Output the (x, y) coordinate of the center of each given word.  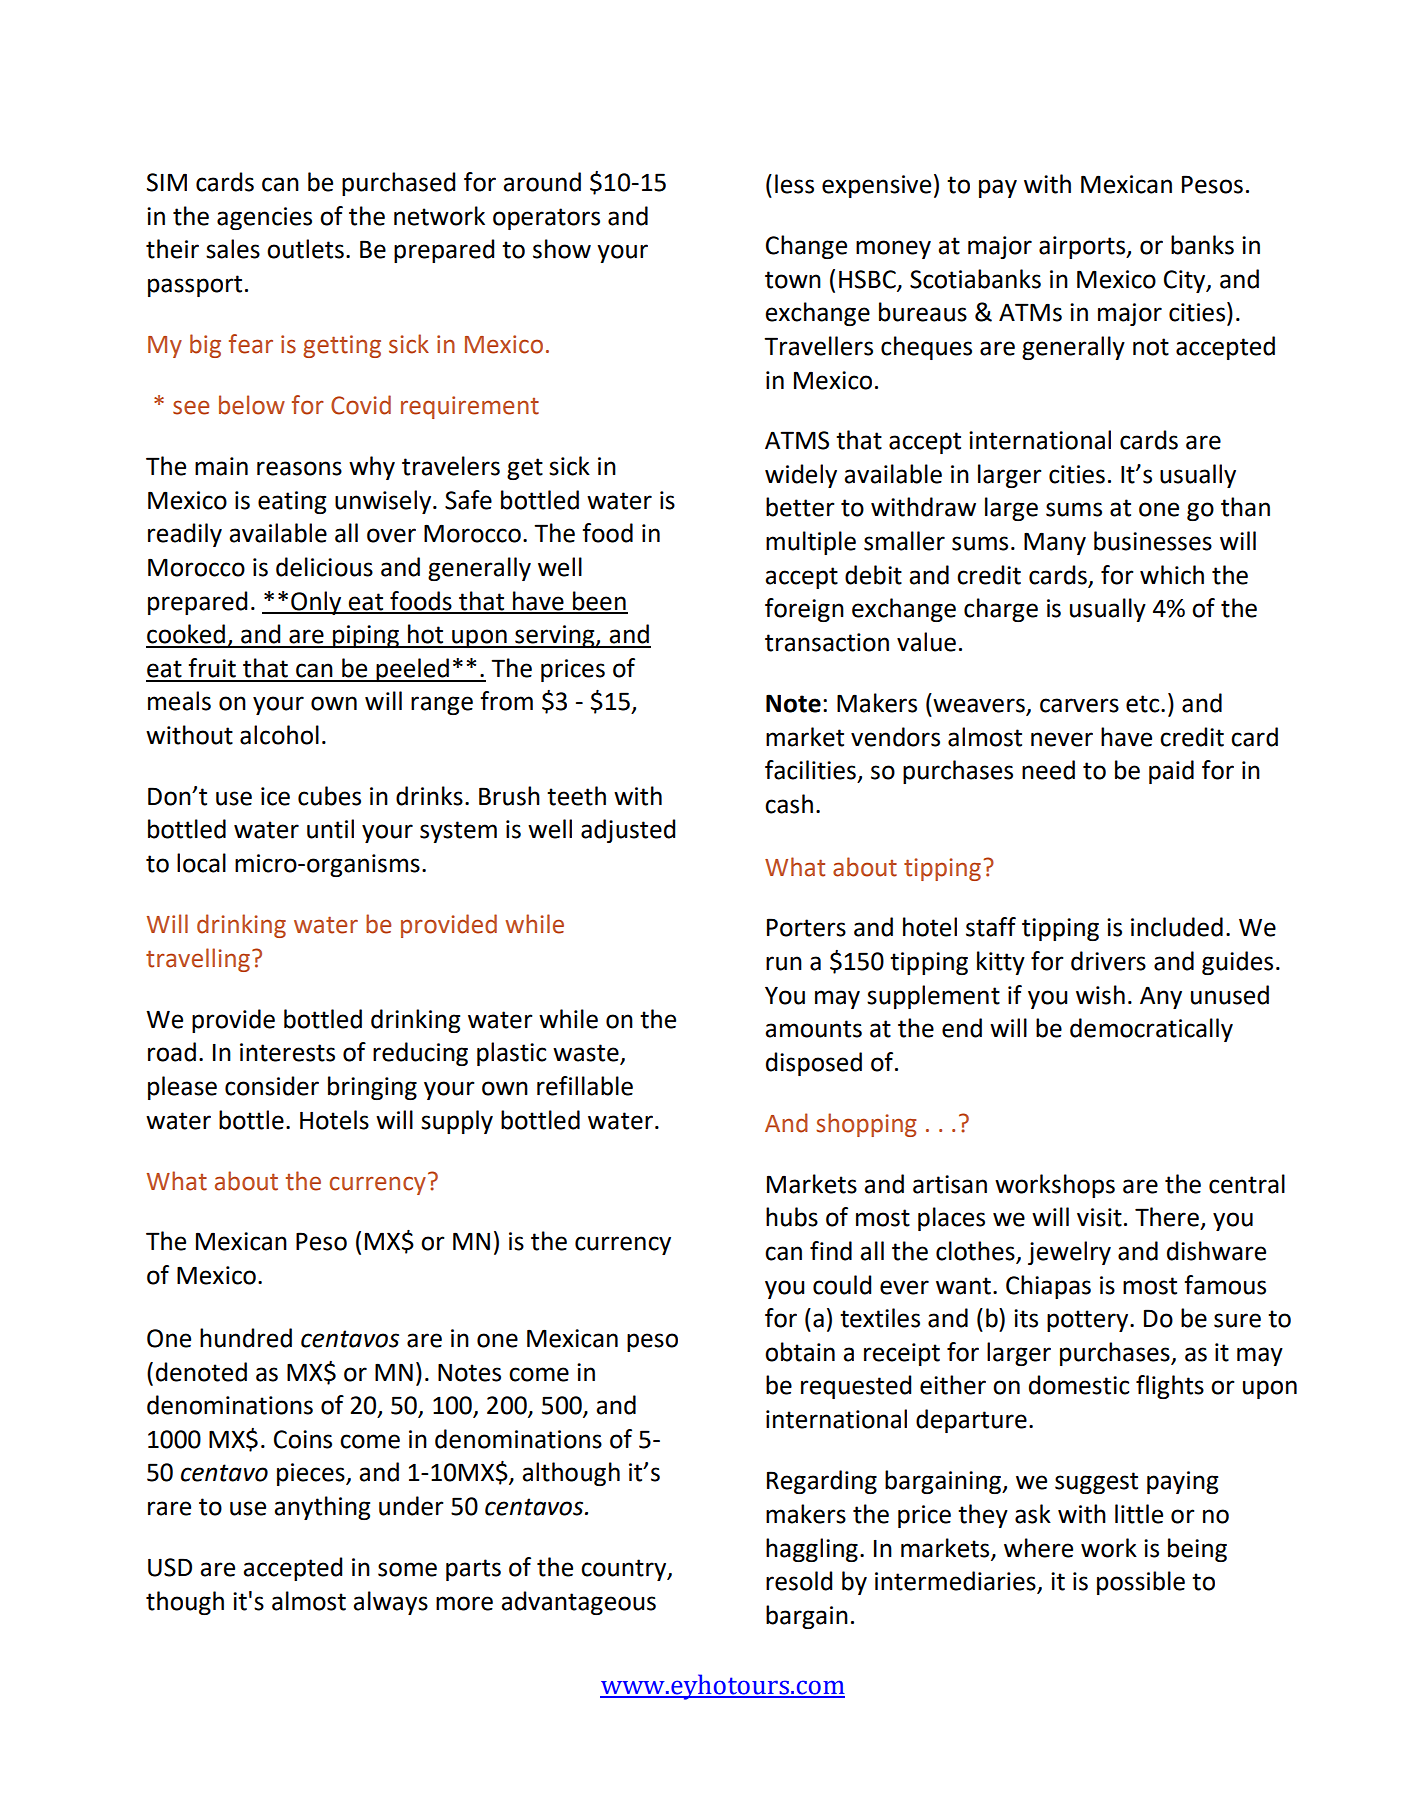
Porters (806, 927)
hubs (792, 1217)
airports (1083, 247)
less (794, 184)
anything (322, 1508)
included (1177, 927)
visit (1099, 1217)
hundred (246, 1338)
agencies (264, 218)
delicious (324, 567)
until (330, 829)
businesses (1153, 541)
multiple (811, 543)
